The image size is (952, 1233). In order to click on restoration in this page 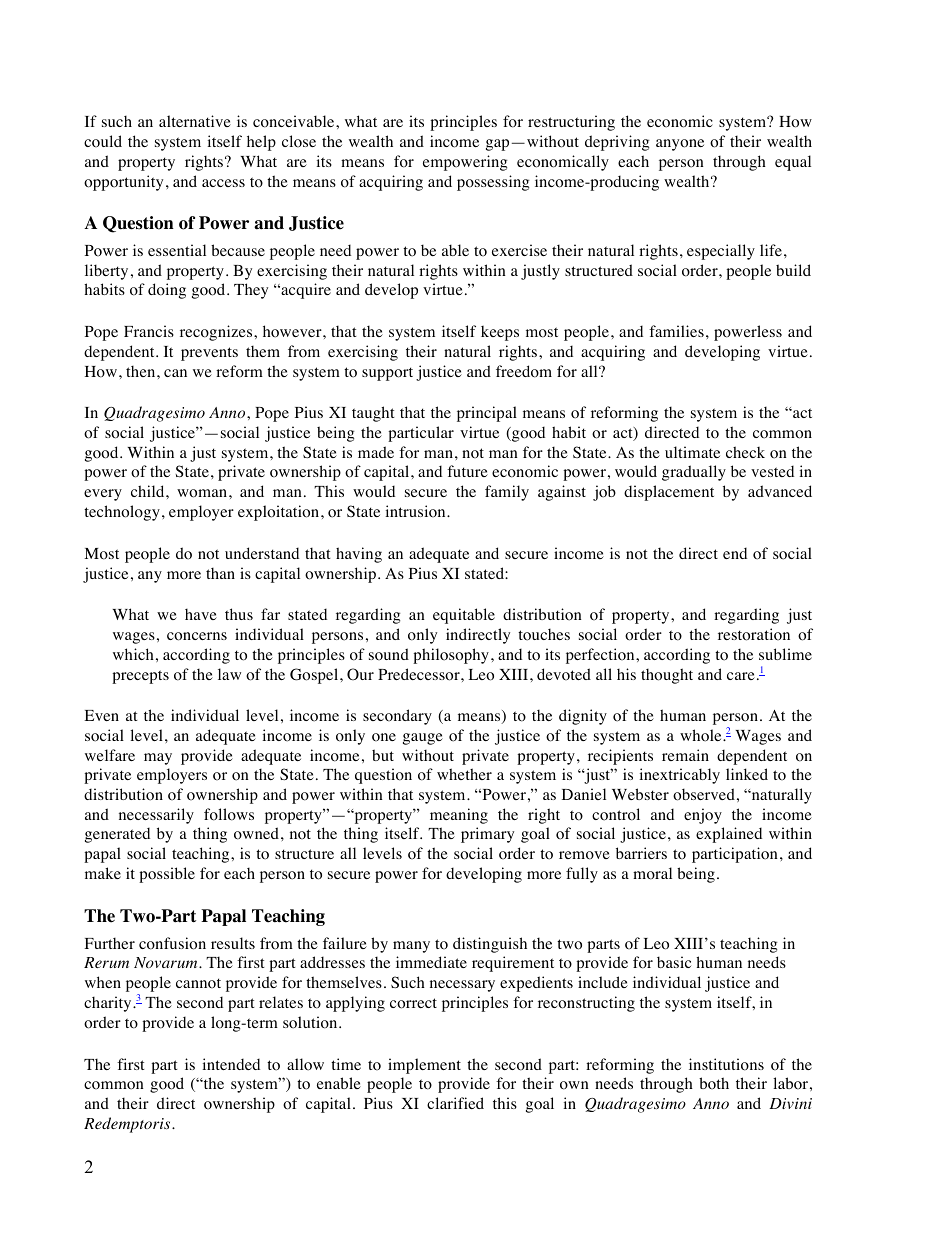, I will do `click(754, 634)`.
